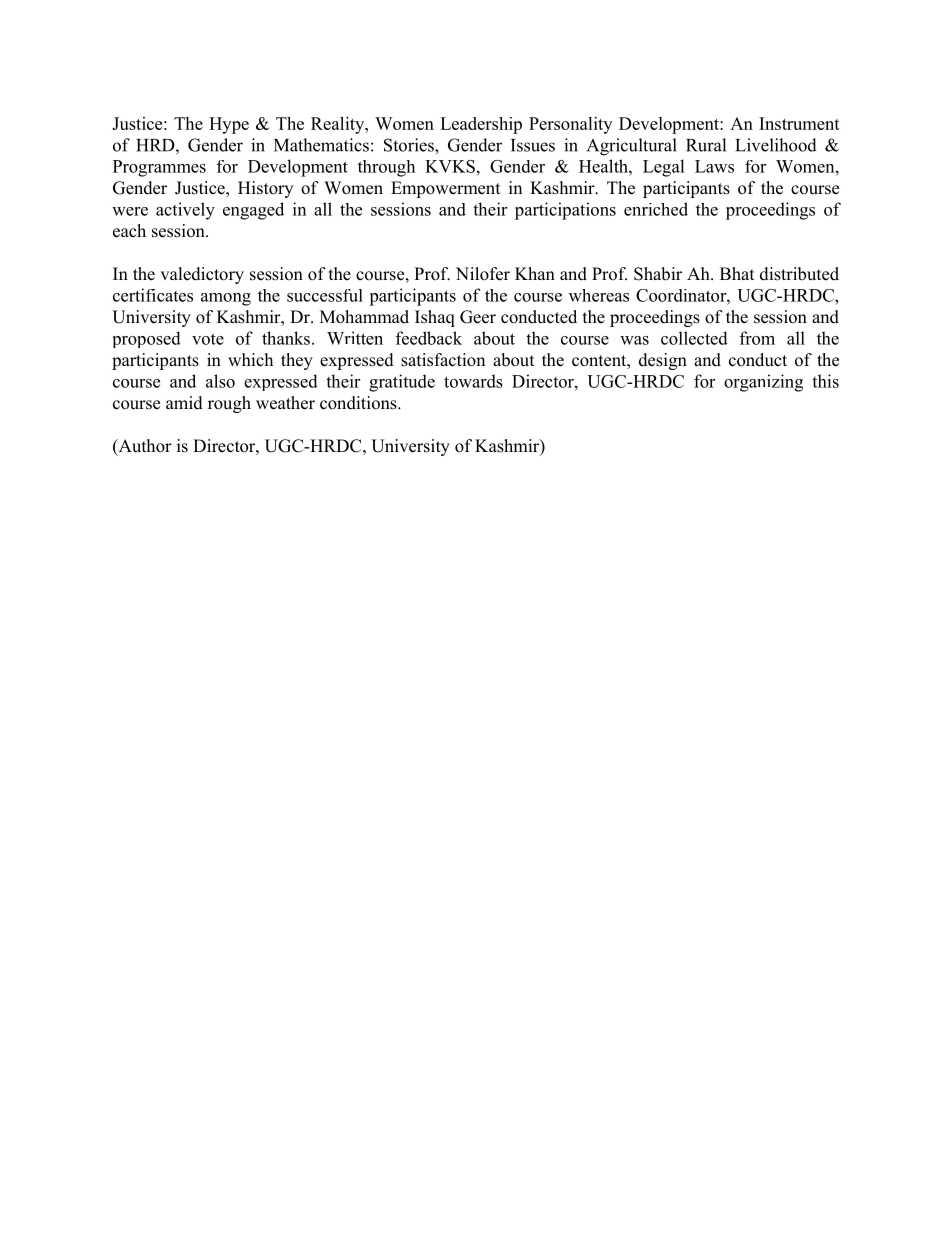  What do you see at coordinates (656, 209) in the screenshot?
I see `enriched` at bounding box center [656, 209].
